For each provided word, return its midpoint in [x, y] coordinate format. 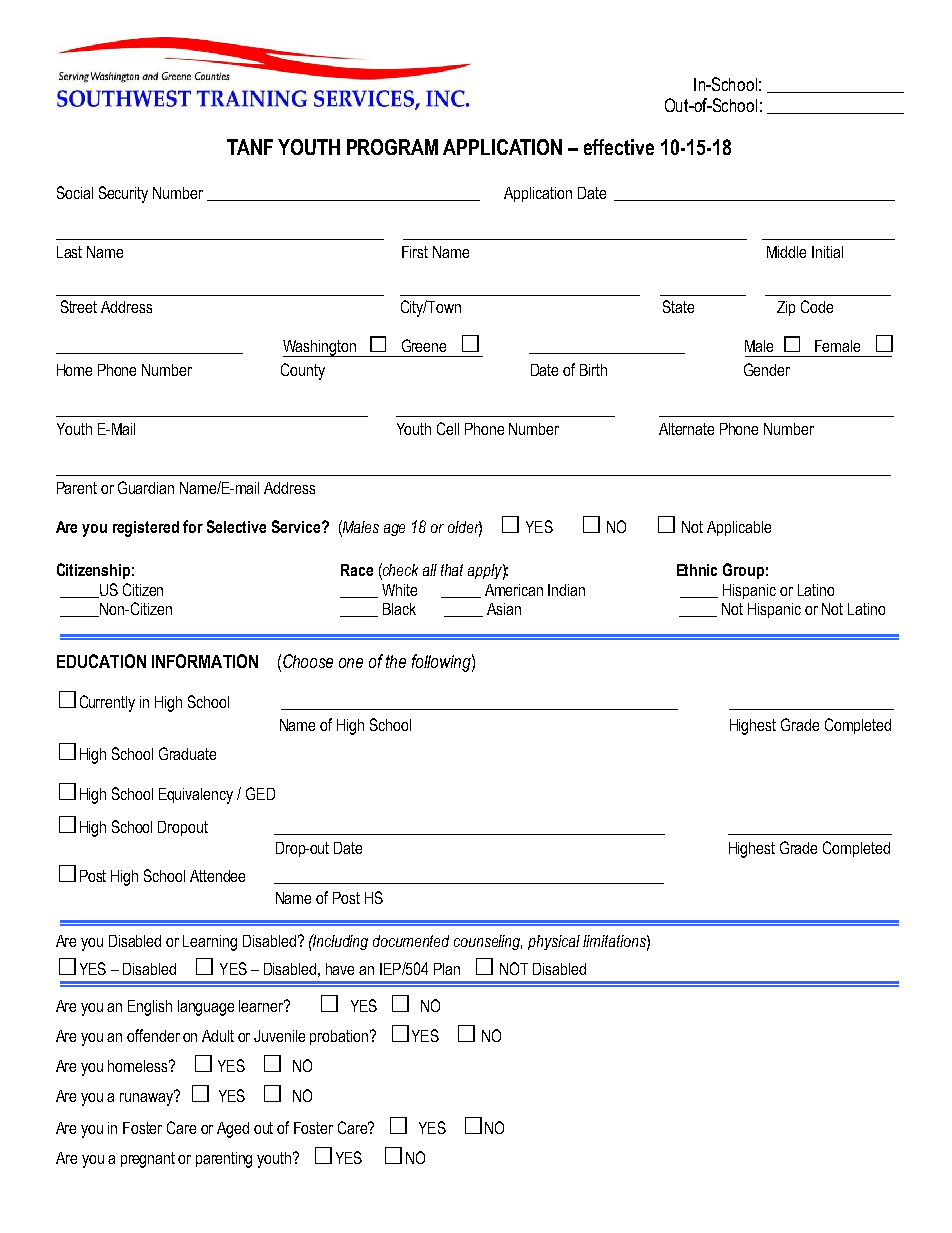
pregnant [148, 1160]
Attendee [217, 876]
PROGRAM [392, 147]
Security [123, 194]
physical [554, 942]
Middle [786, 252]
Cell [448, 428]
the [396, 661]
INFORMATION [205, 661]
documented [411, 941]
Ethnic [697, 570]
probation [339, 1037]
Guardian [146, 487]
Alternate [686, 429]
